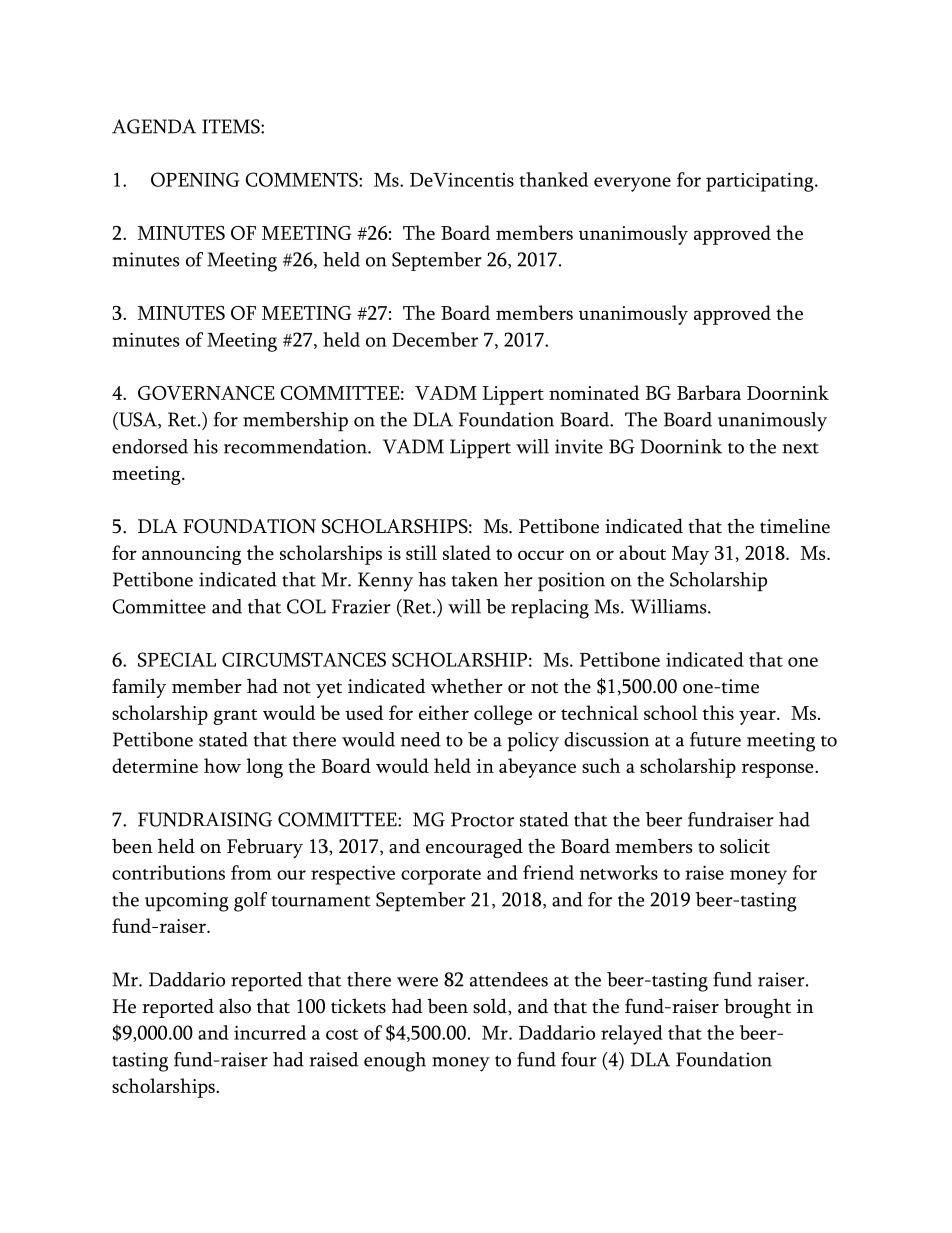 The width and height of the screenshot is (952, 1233). I want to click on announcing, so click(191, 555).
